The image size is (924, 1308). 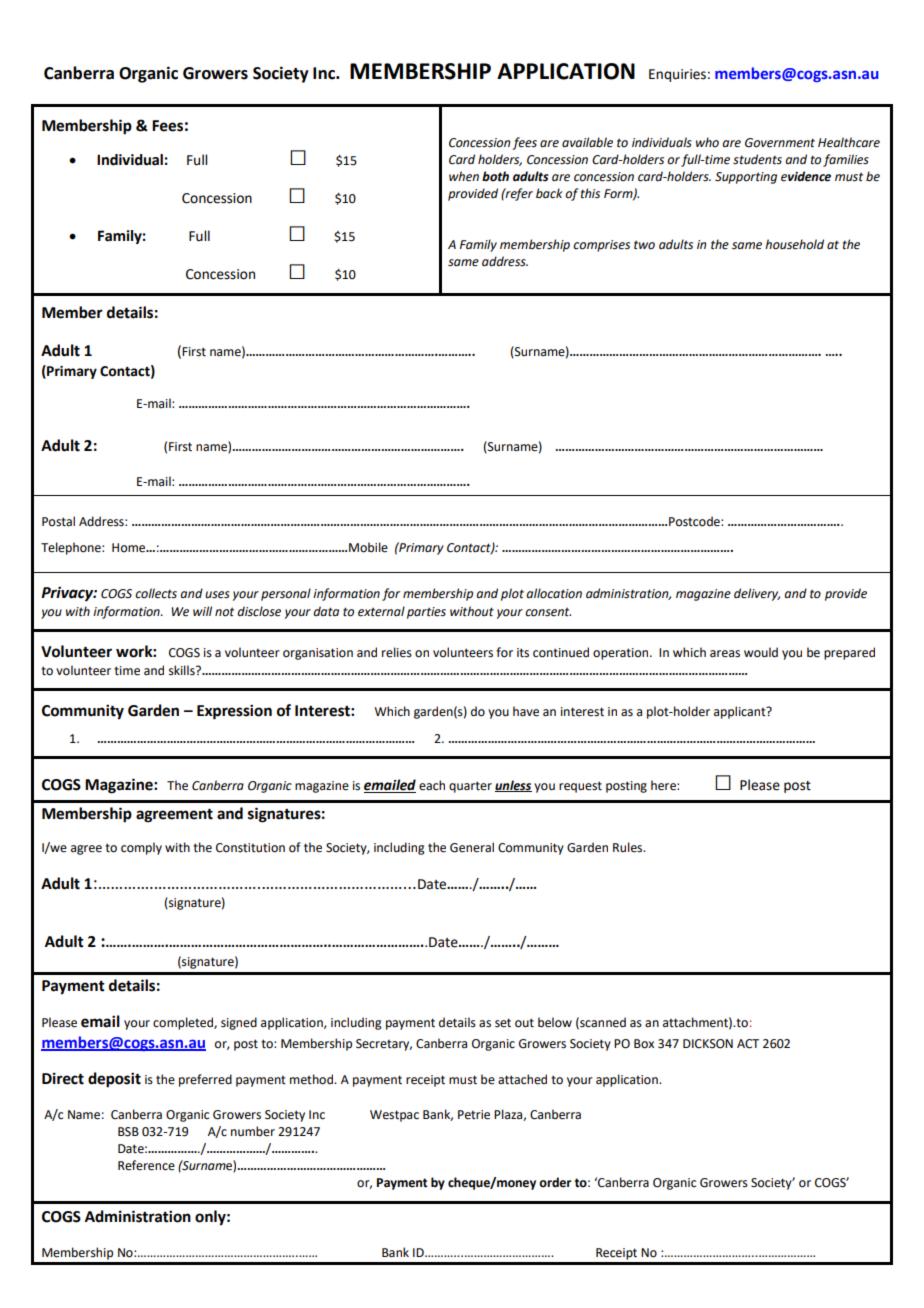 What do you see at coordinates (761, 652) in the image?
I see `would` at bounding box center [761, 652].
